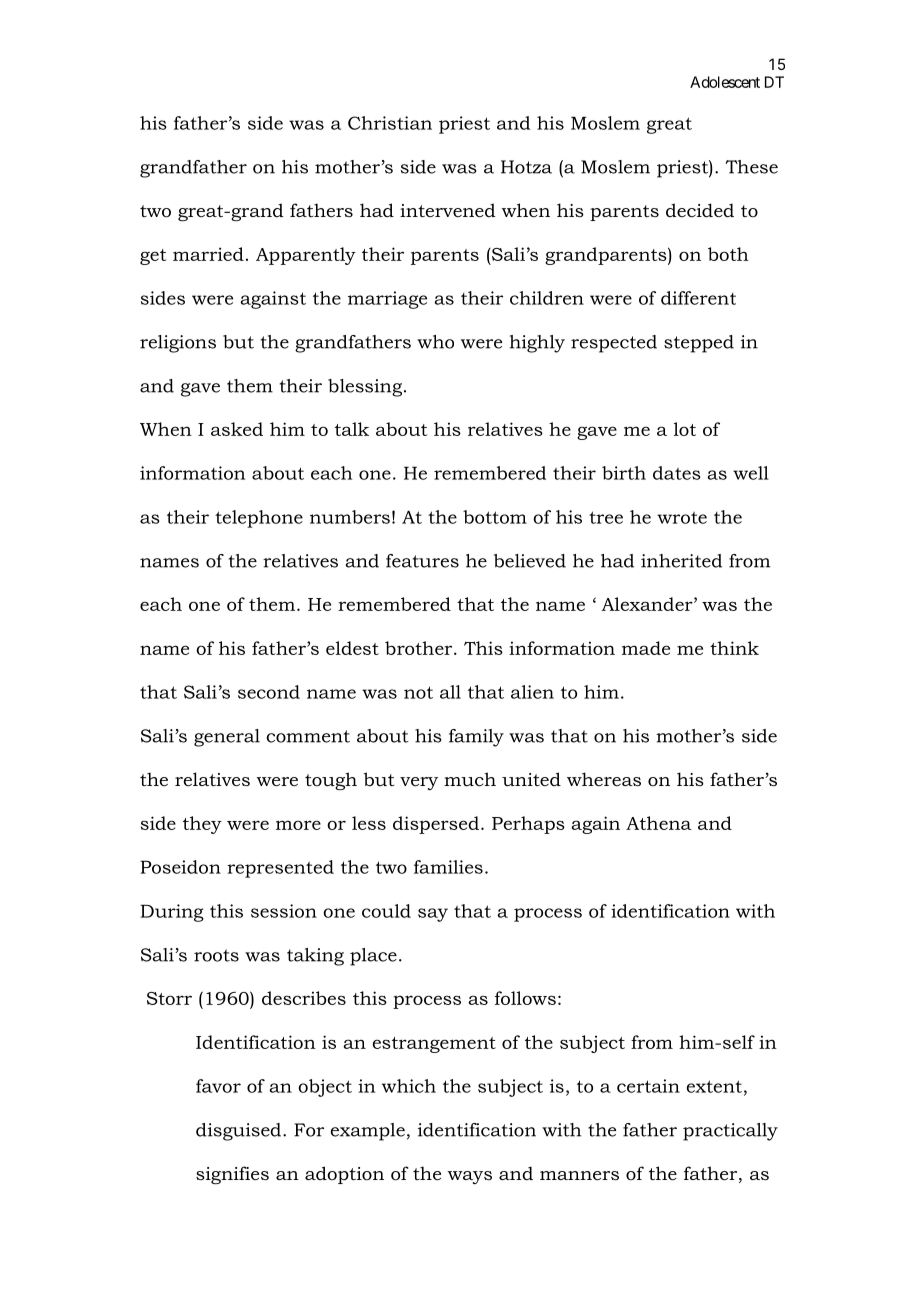 This document has width=924, height=1308. Describe the element at coordinates (469, 1177) in the document. I see `ways` at that location.
